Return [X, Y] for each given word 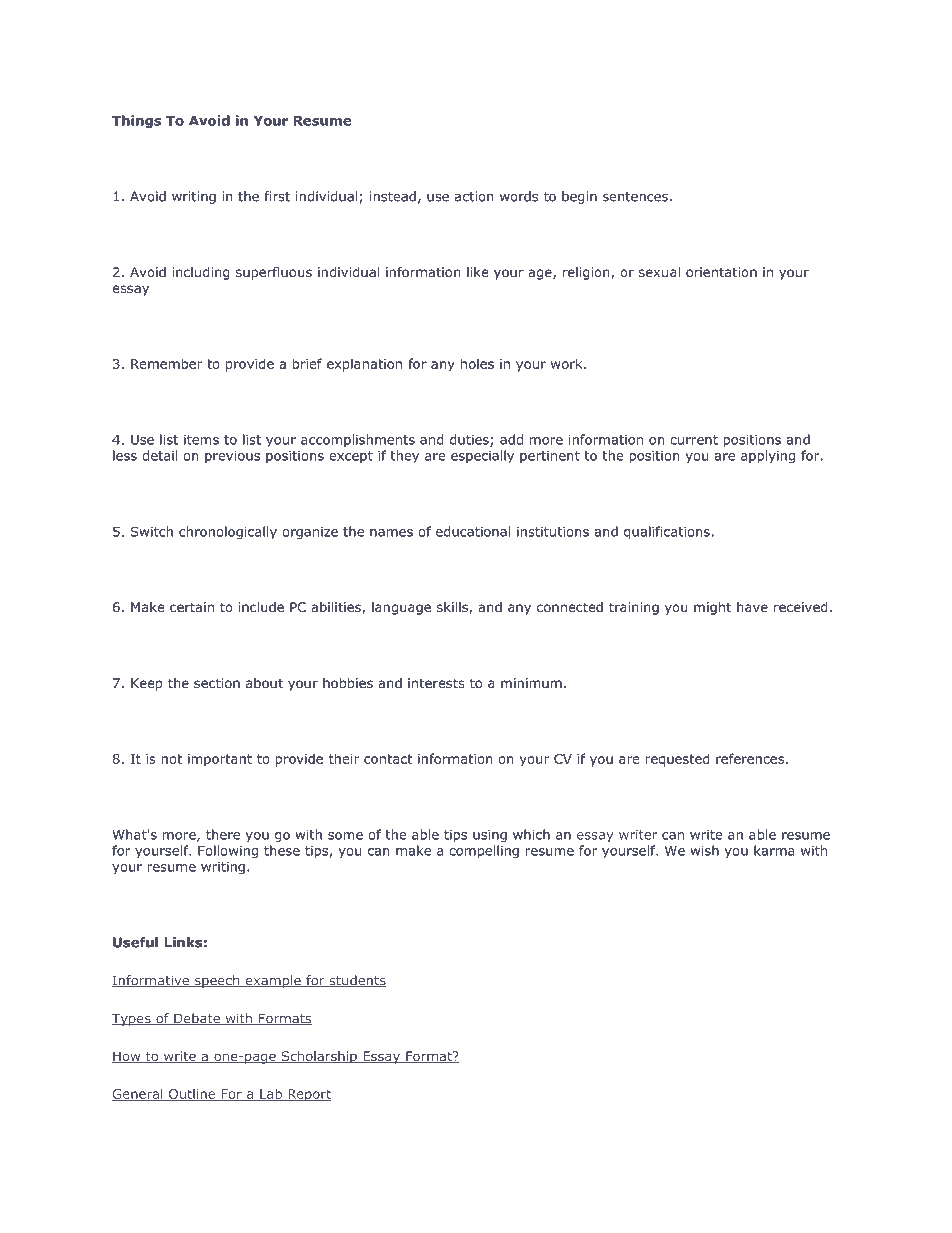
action [474, 196]
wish [704, 850]
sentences [635, 197]
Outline [191, 1095]
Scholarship [319, 1057]
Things [136, 122]
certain [192, 607]
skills [453, 608]
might [712, 608]
